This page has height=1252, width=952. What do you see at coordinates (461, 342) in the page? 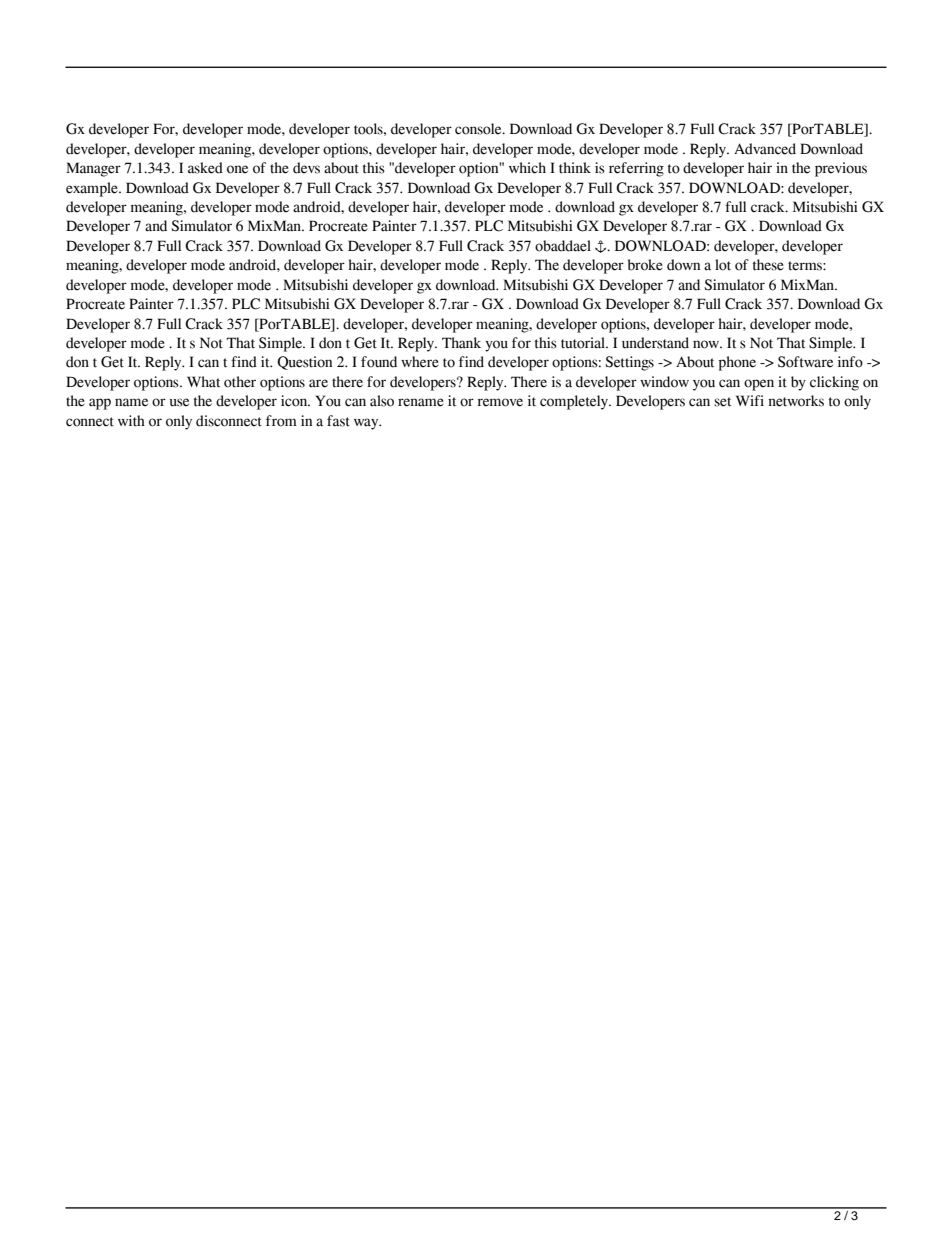
I see `Thank` at bounding box center [461, 342].
